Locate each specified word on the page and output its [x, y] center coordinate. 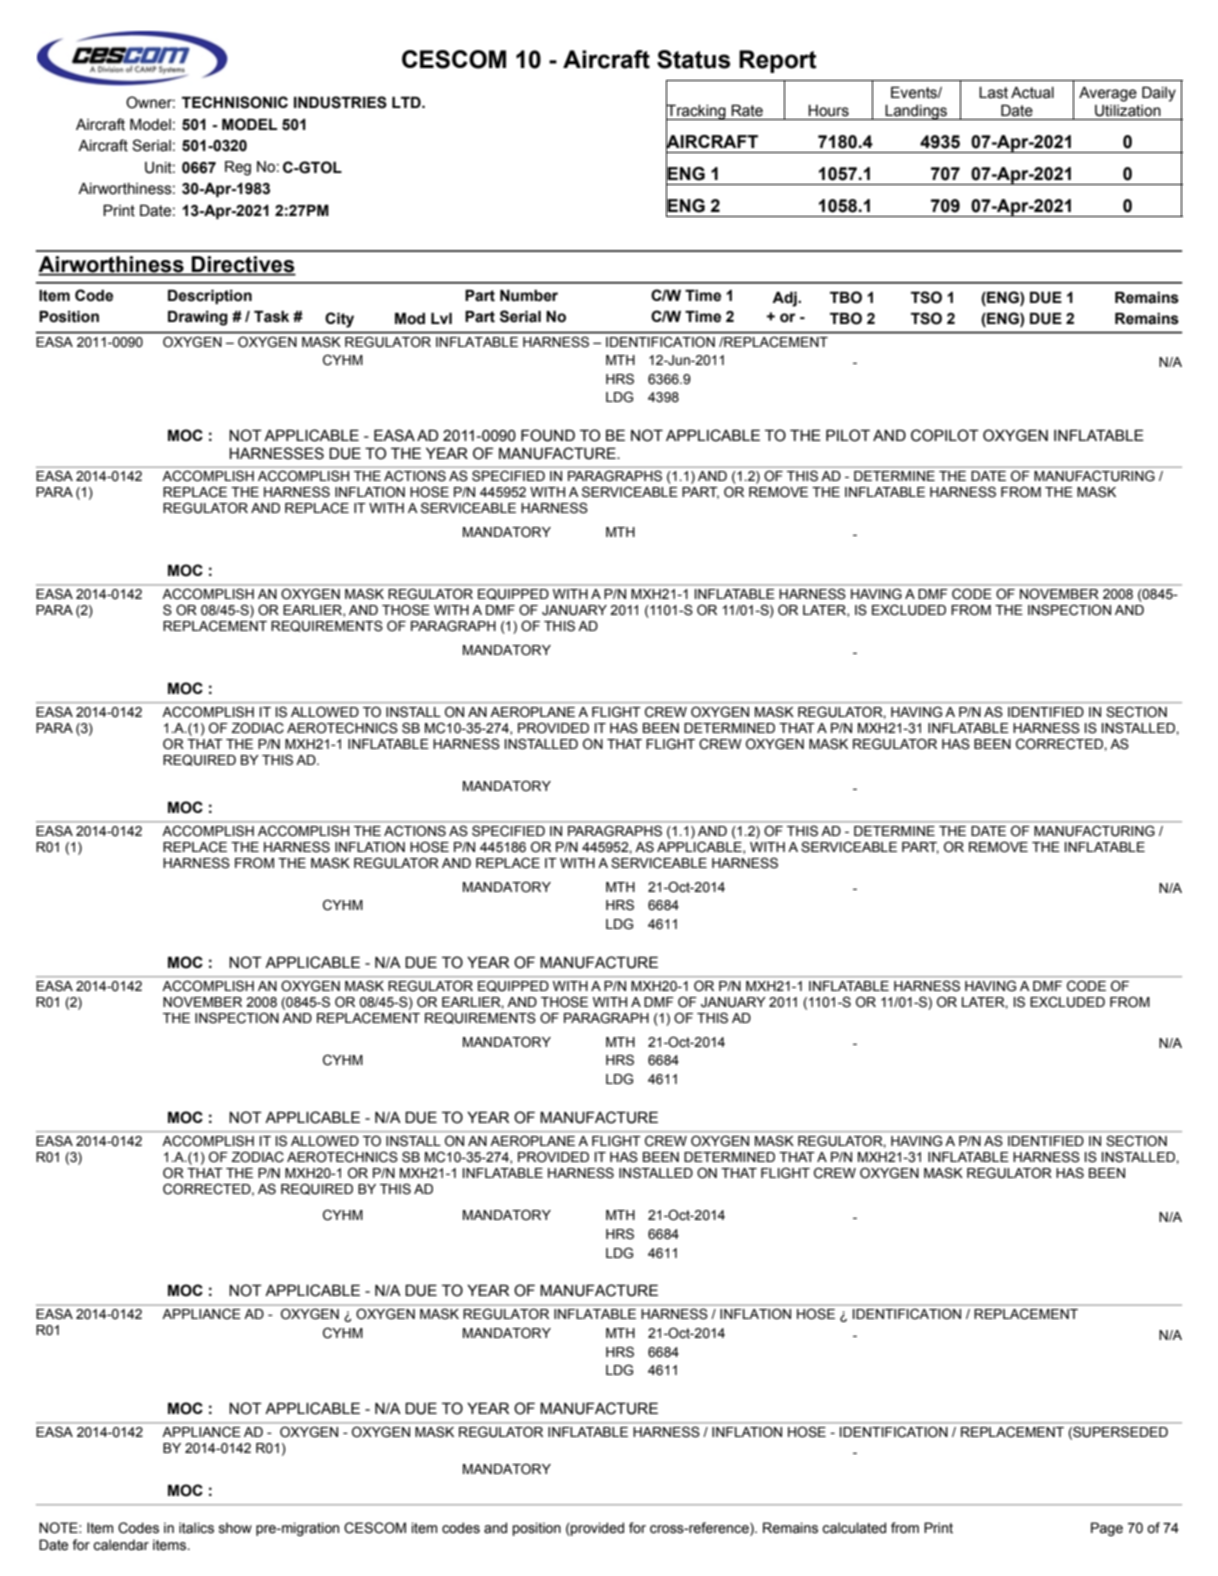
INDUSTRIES [340, 102]
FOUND [548, 435]
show [235, 1528]
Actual [1032, 93]
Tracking [697, 112]
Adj [785, 299]
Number [529, 296]
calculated [854, 1528]
